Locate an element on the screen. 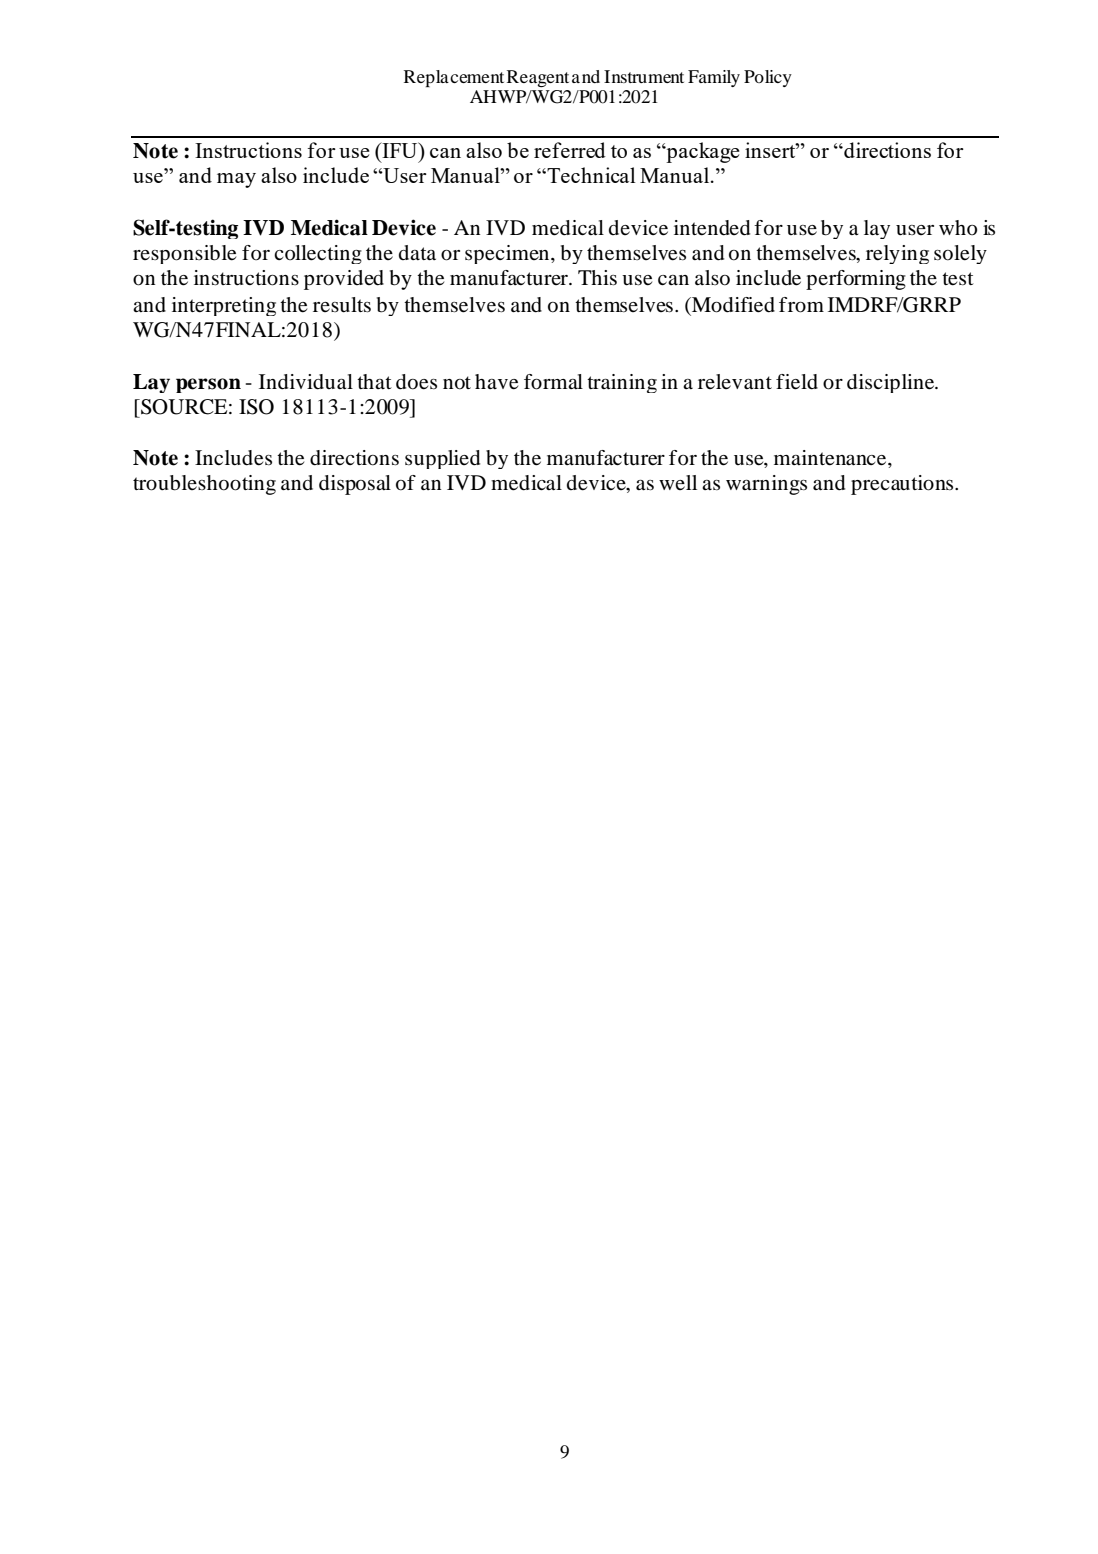  Policy is located at coordinates (768, 78).
